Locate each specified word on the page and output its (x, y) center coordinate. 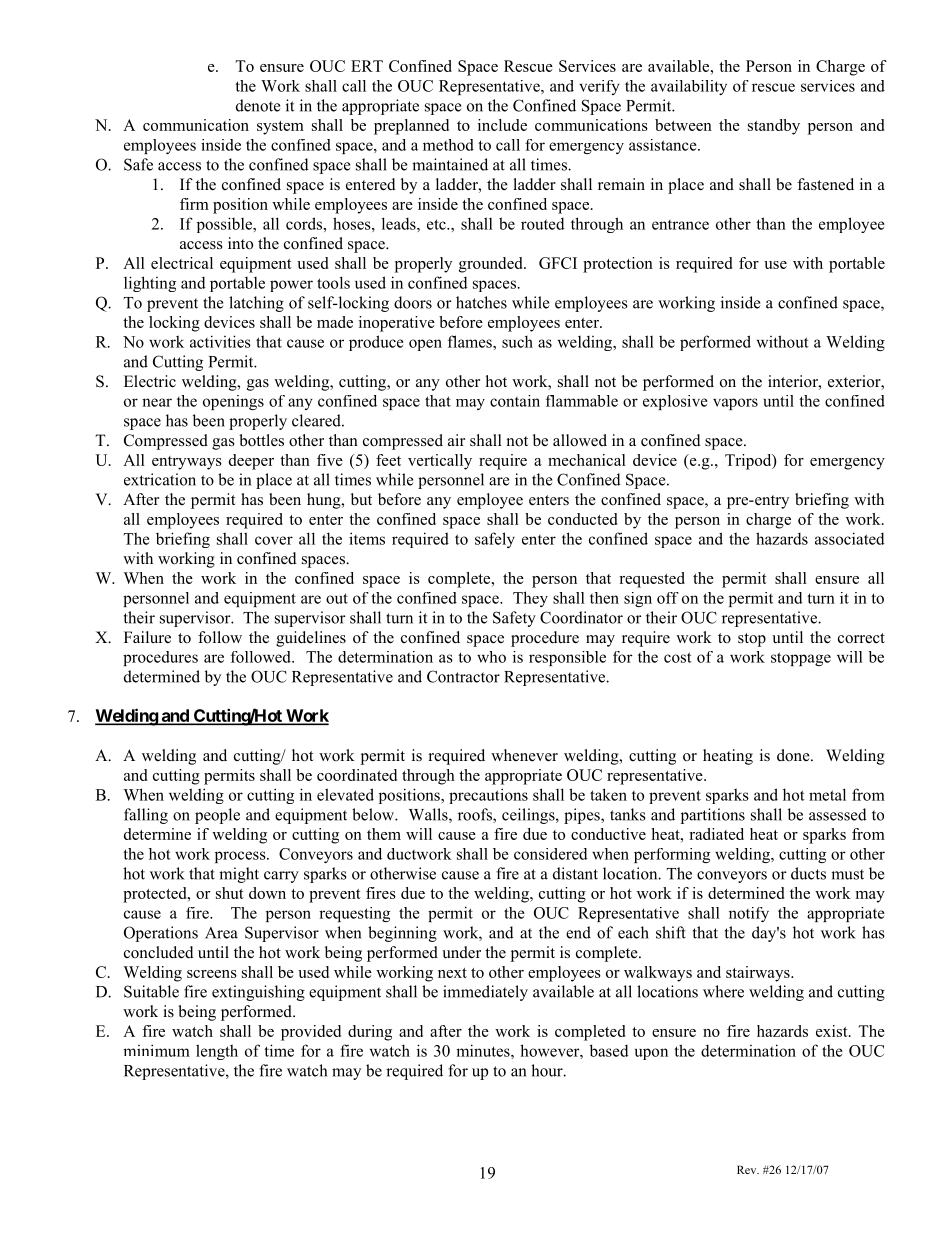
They (530, 599)
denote (258, 105)
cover (274, 540)
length (217, 1052)
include (502, 125)
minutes (484, 1050)
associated (850, 538)
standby (774, 127)
